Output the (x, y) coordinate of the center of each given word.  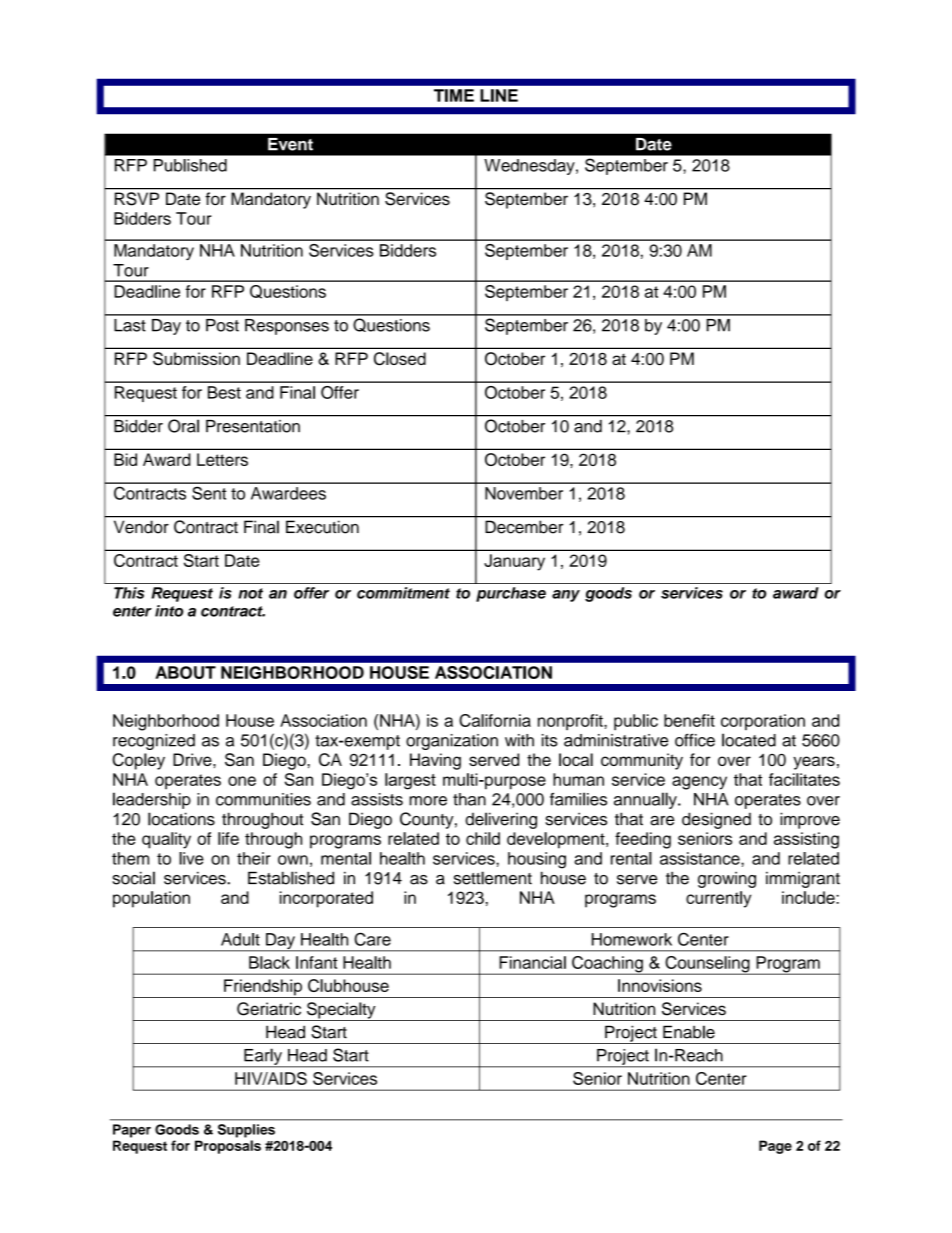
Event (290, 144)
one (242, 781)
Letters (222, 459)
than (469, 799)
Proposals (228, 1147)
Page (775, 1147)
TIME (454, 95)
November (524, 493)
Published (190, 165)
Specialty (341, 1011)
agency (699, 783)
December (524, 527)
